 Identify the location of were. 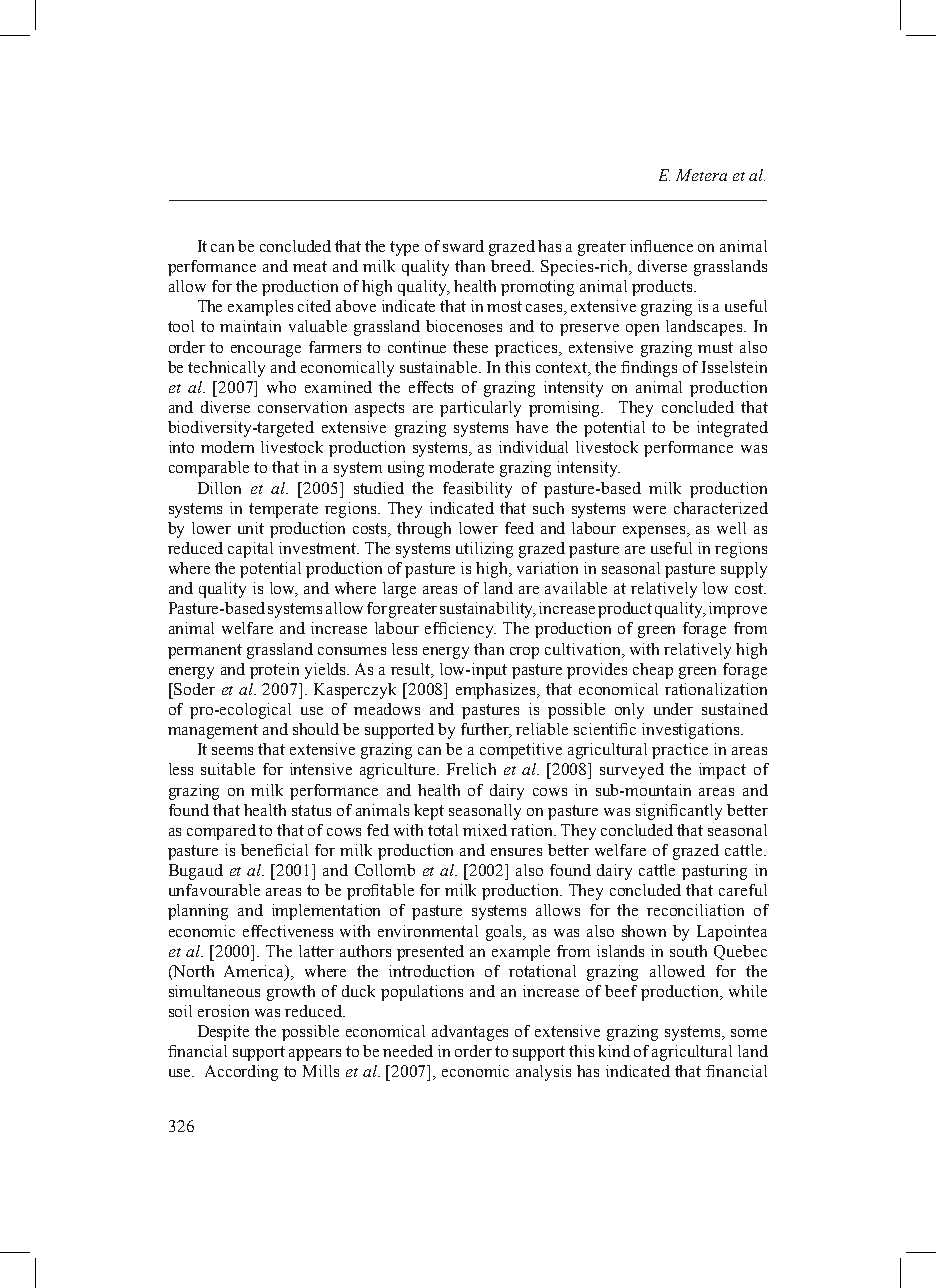
(649, 510).
